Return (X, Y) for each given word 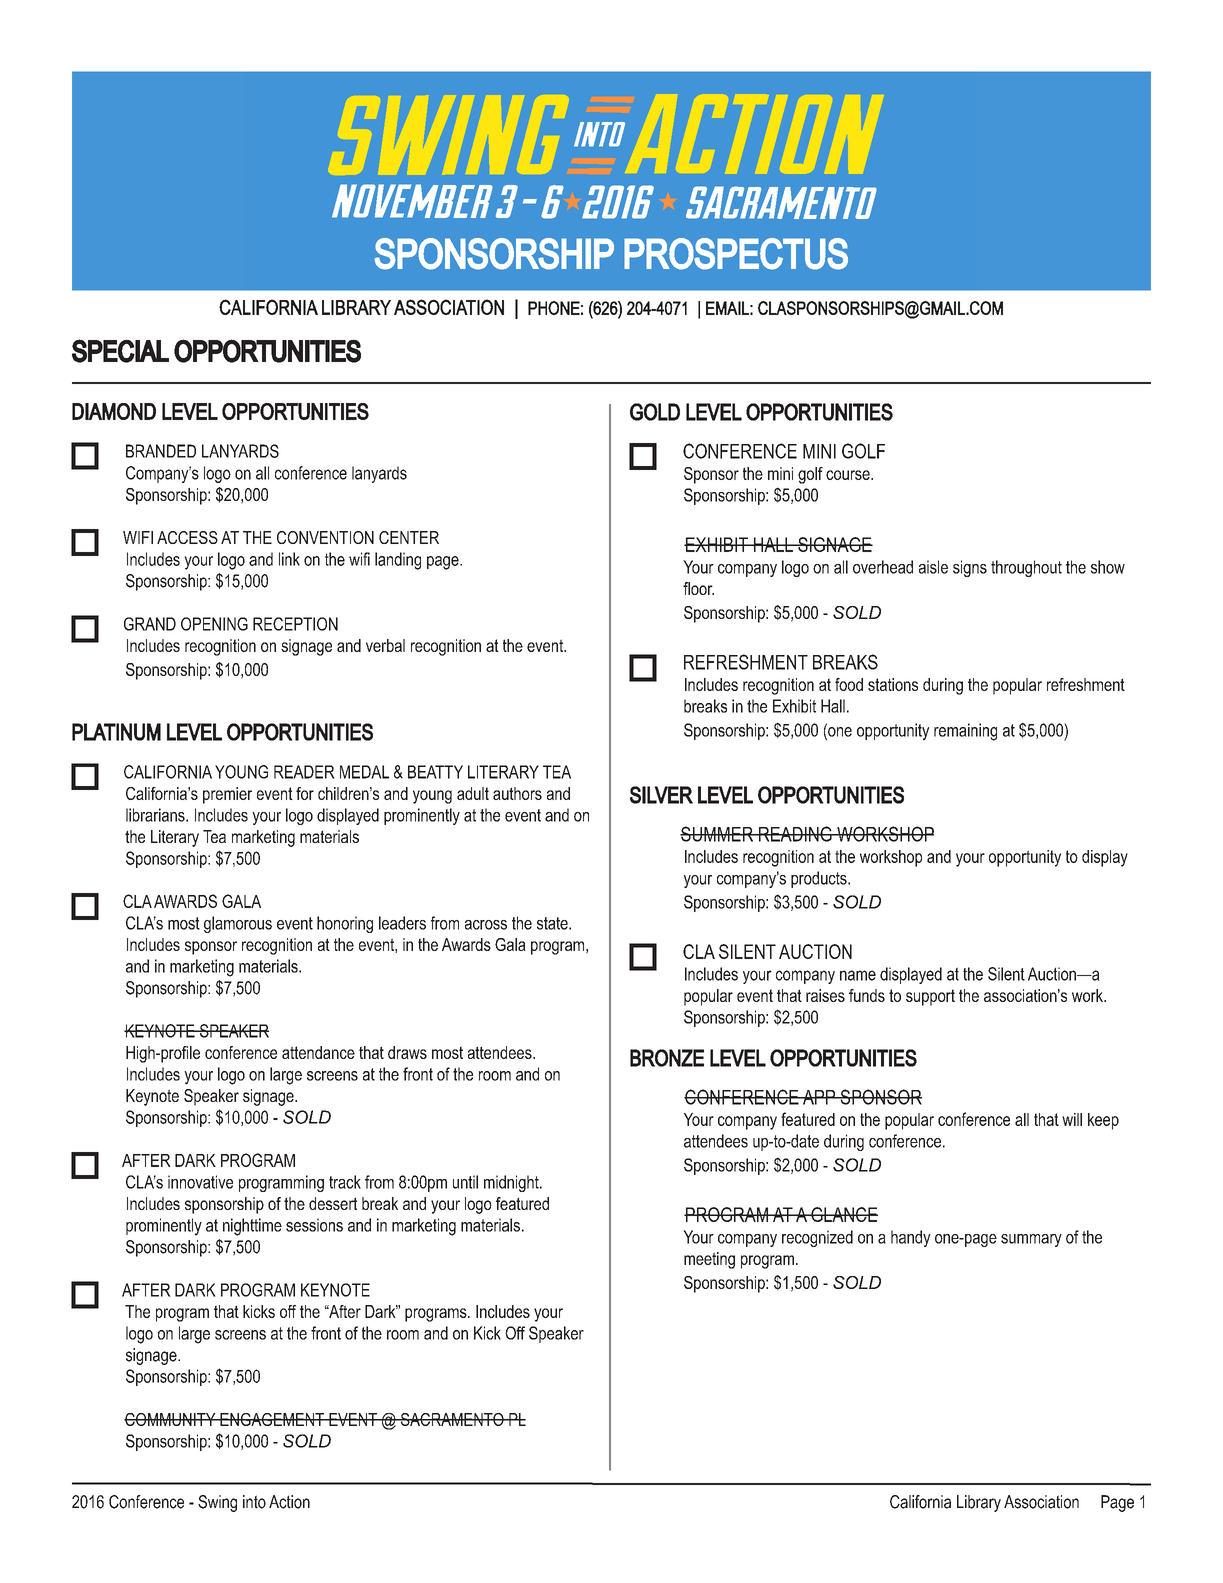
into (254, 1502)
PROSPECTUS (736, 254)
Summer (718, 834)
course (849, 475)
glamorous (238, 924)
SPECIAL (120, 351)
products (820, 879)
